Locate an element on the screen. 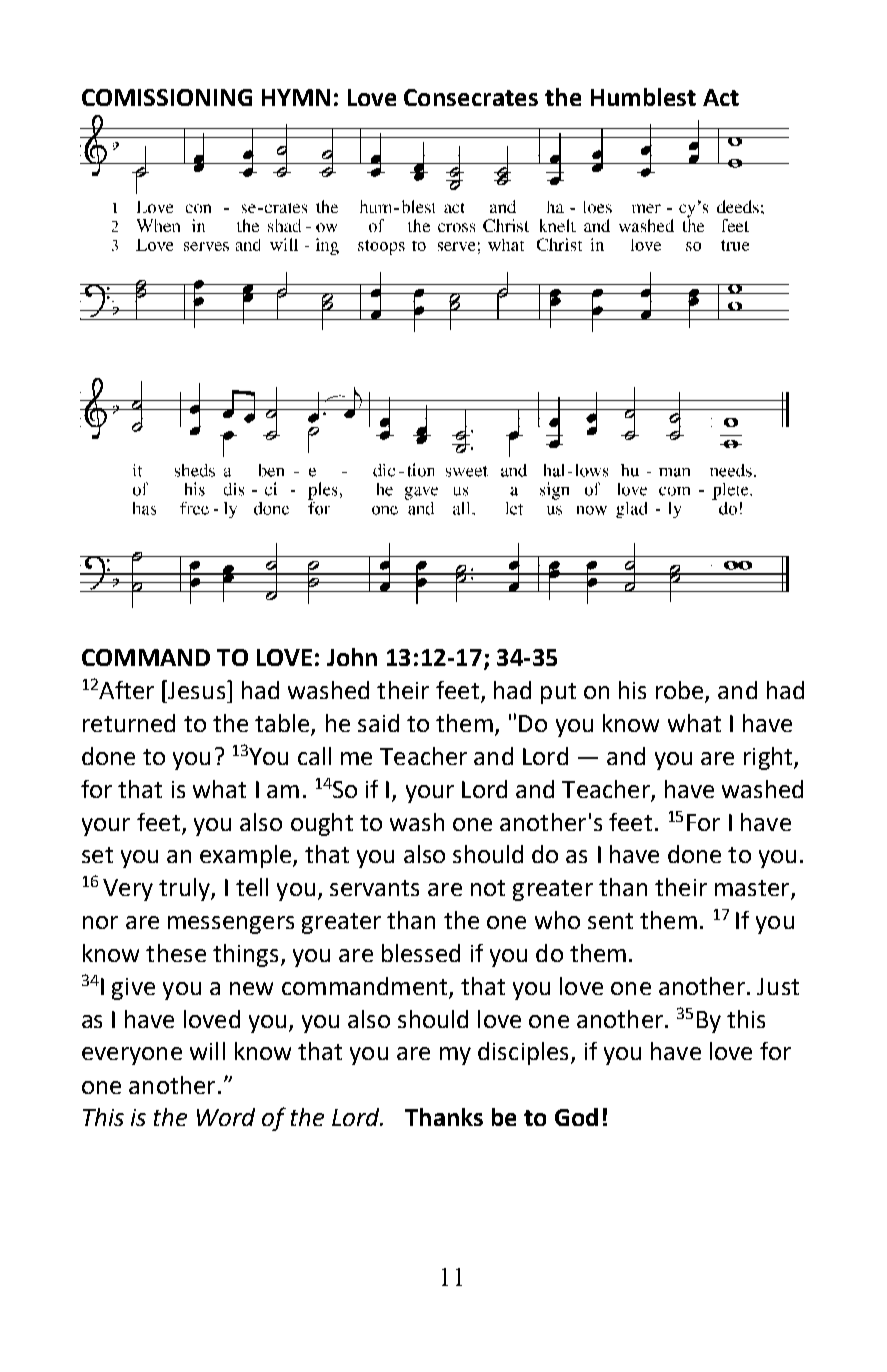 Image resolution: width=887 pixels, height=1372 pixels. Act is located at coordinates (721, 97).
